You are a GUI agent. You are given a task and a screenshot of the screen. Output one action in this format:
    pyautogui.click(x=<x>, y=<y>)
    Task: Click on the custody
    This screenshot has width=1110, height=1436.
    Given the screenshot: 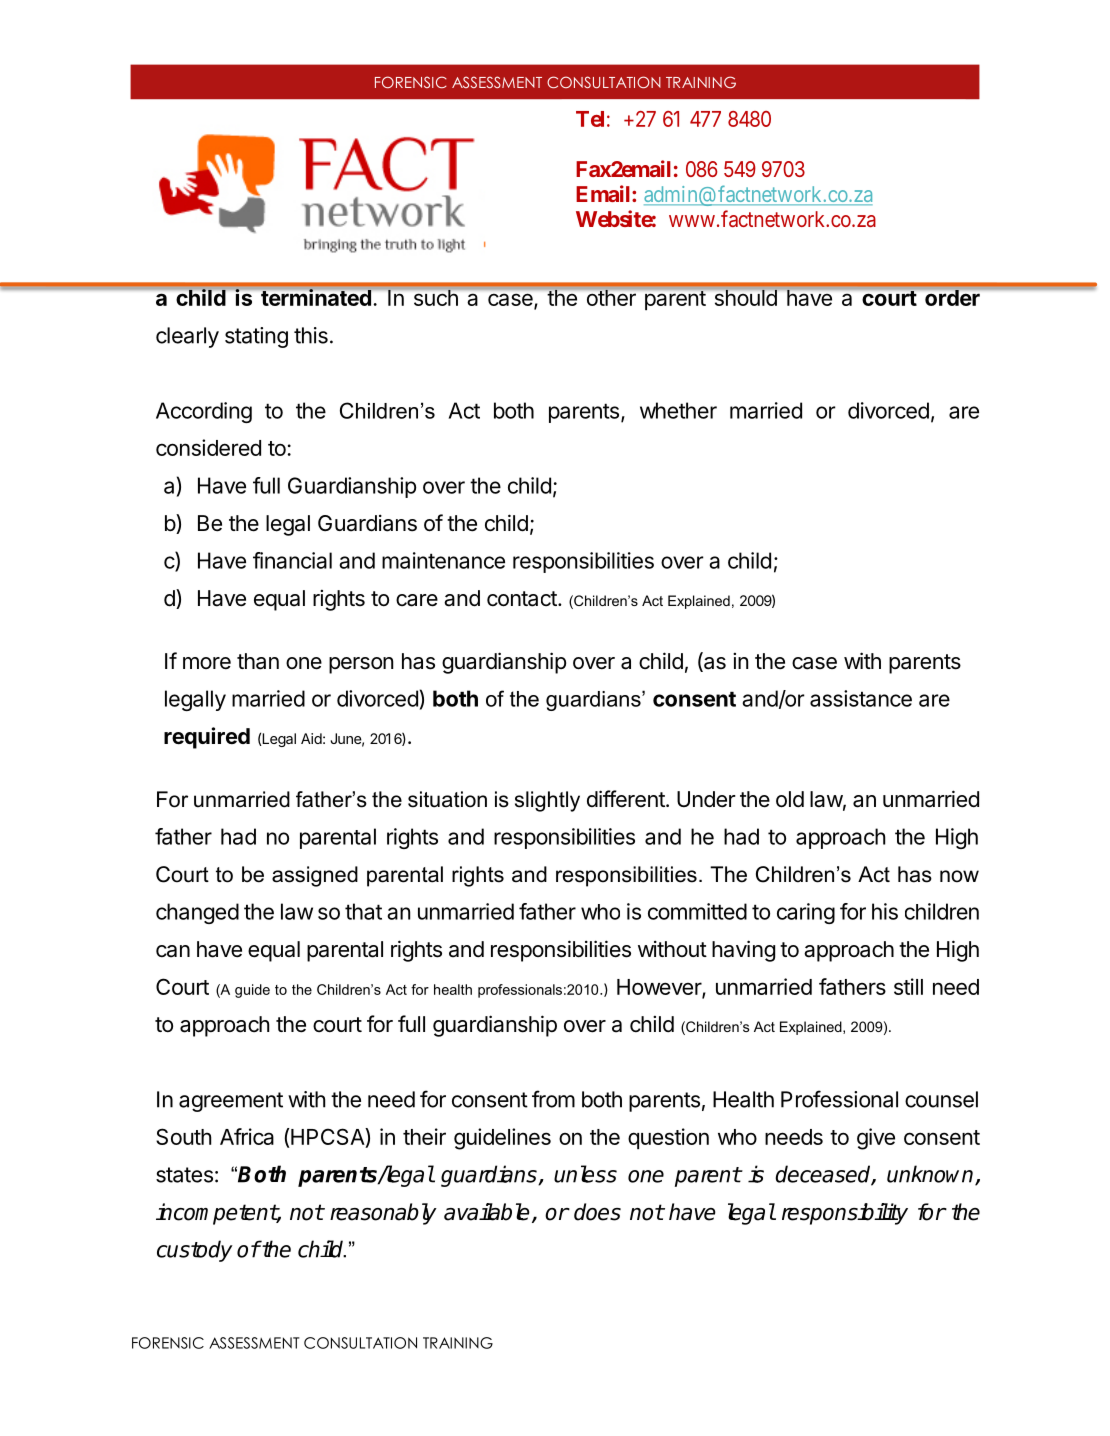 What is the action you would take?
    pyautogui.click(x=195, y=1251)
